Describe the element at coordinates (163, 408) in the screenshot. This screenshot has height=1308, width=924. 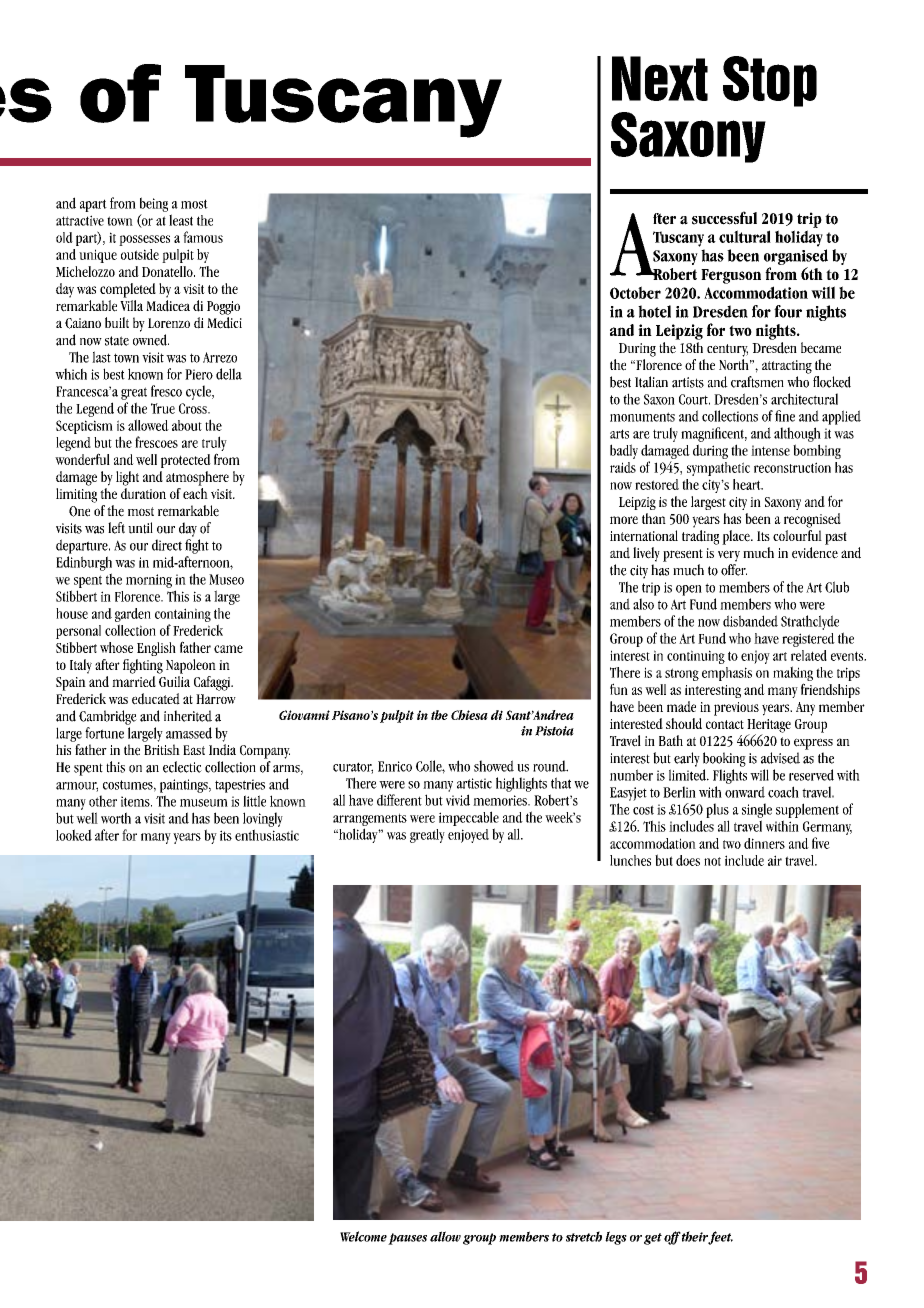
I see `True` at that location.
